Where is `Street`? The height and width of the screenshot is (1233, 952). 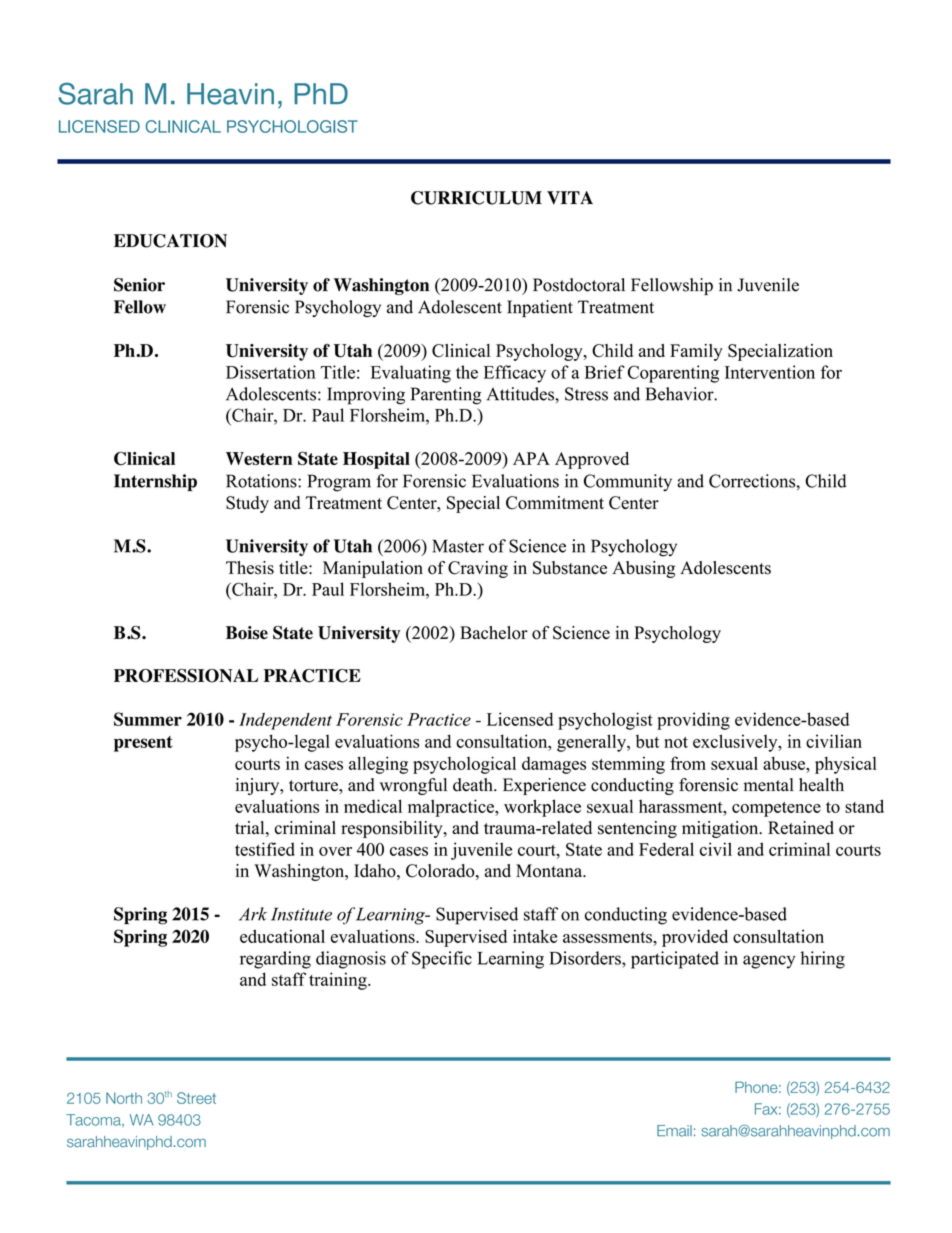
Street is located at coordinates (196, 1098).
